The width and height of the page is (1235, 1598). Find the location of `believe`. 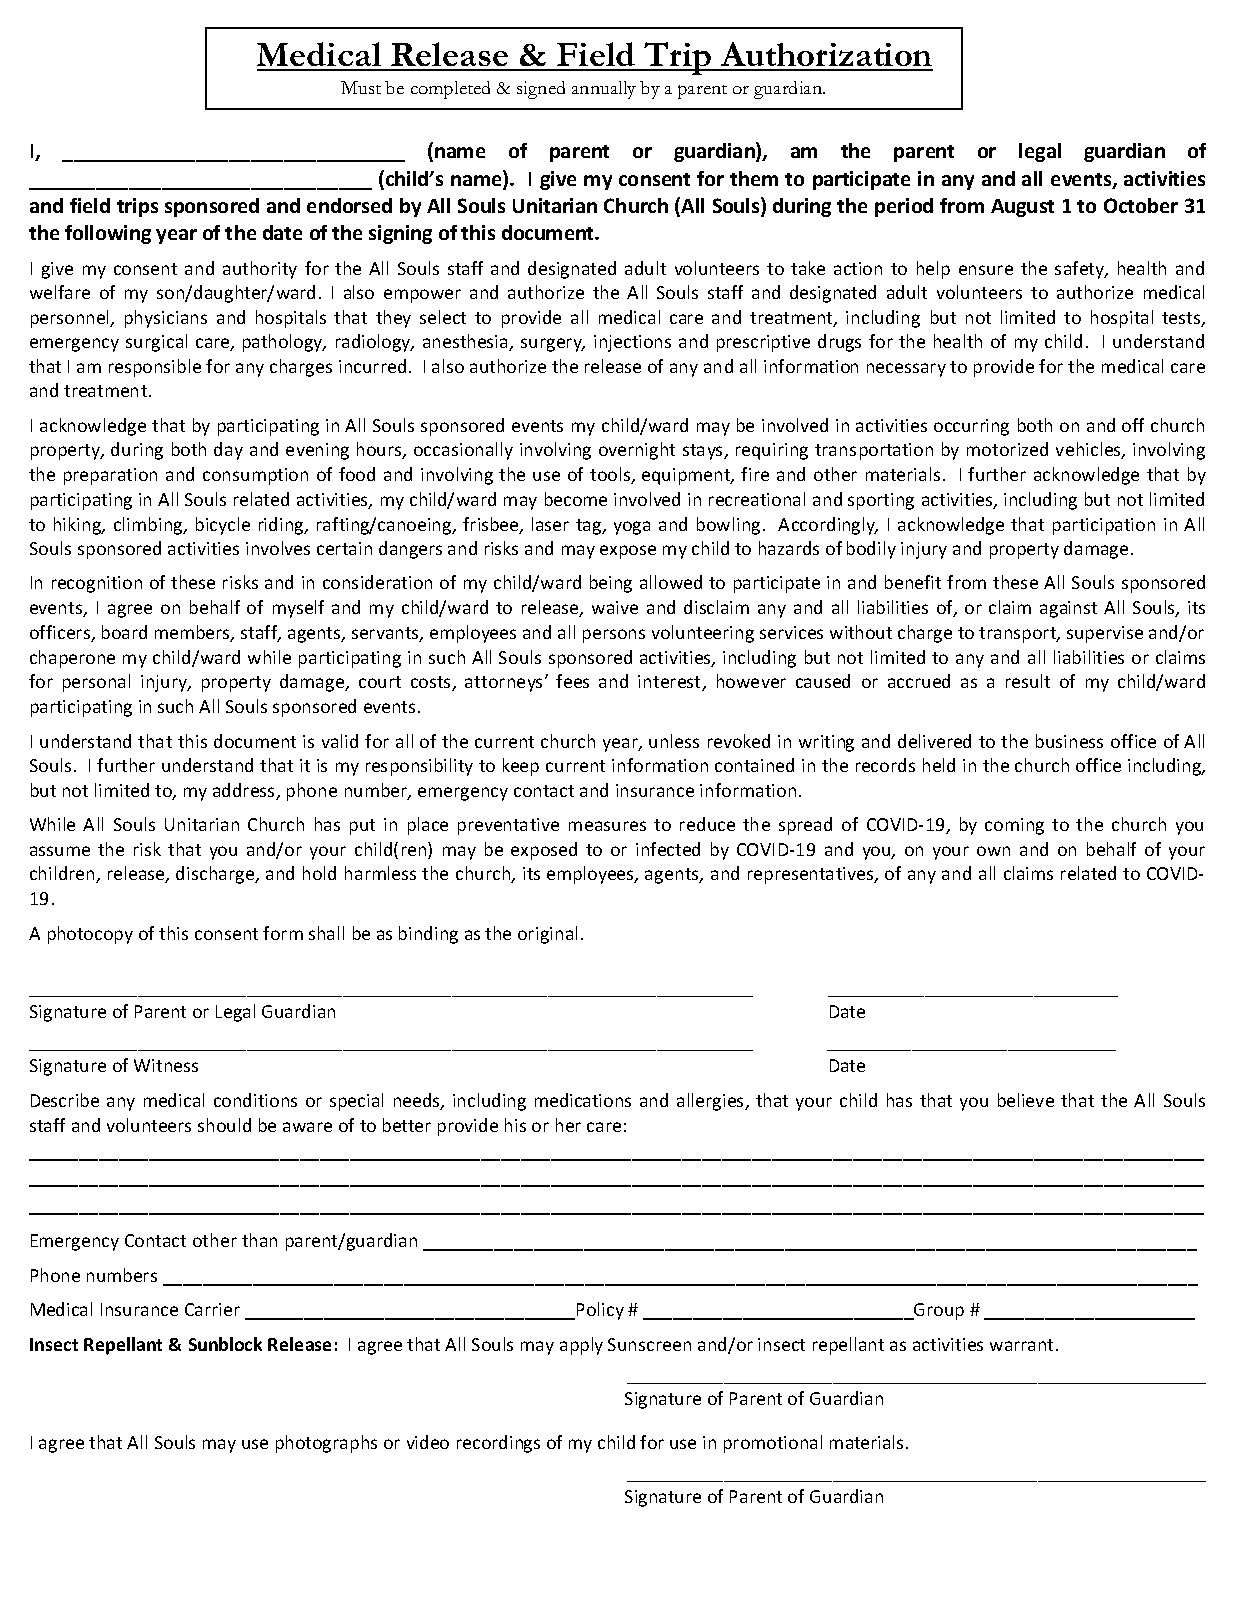

believe is located at coordinates (1026, 1100).
